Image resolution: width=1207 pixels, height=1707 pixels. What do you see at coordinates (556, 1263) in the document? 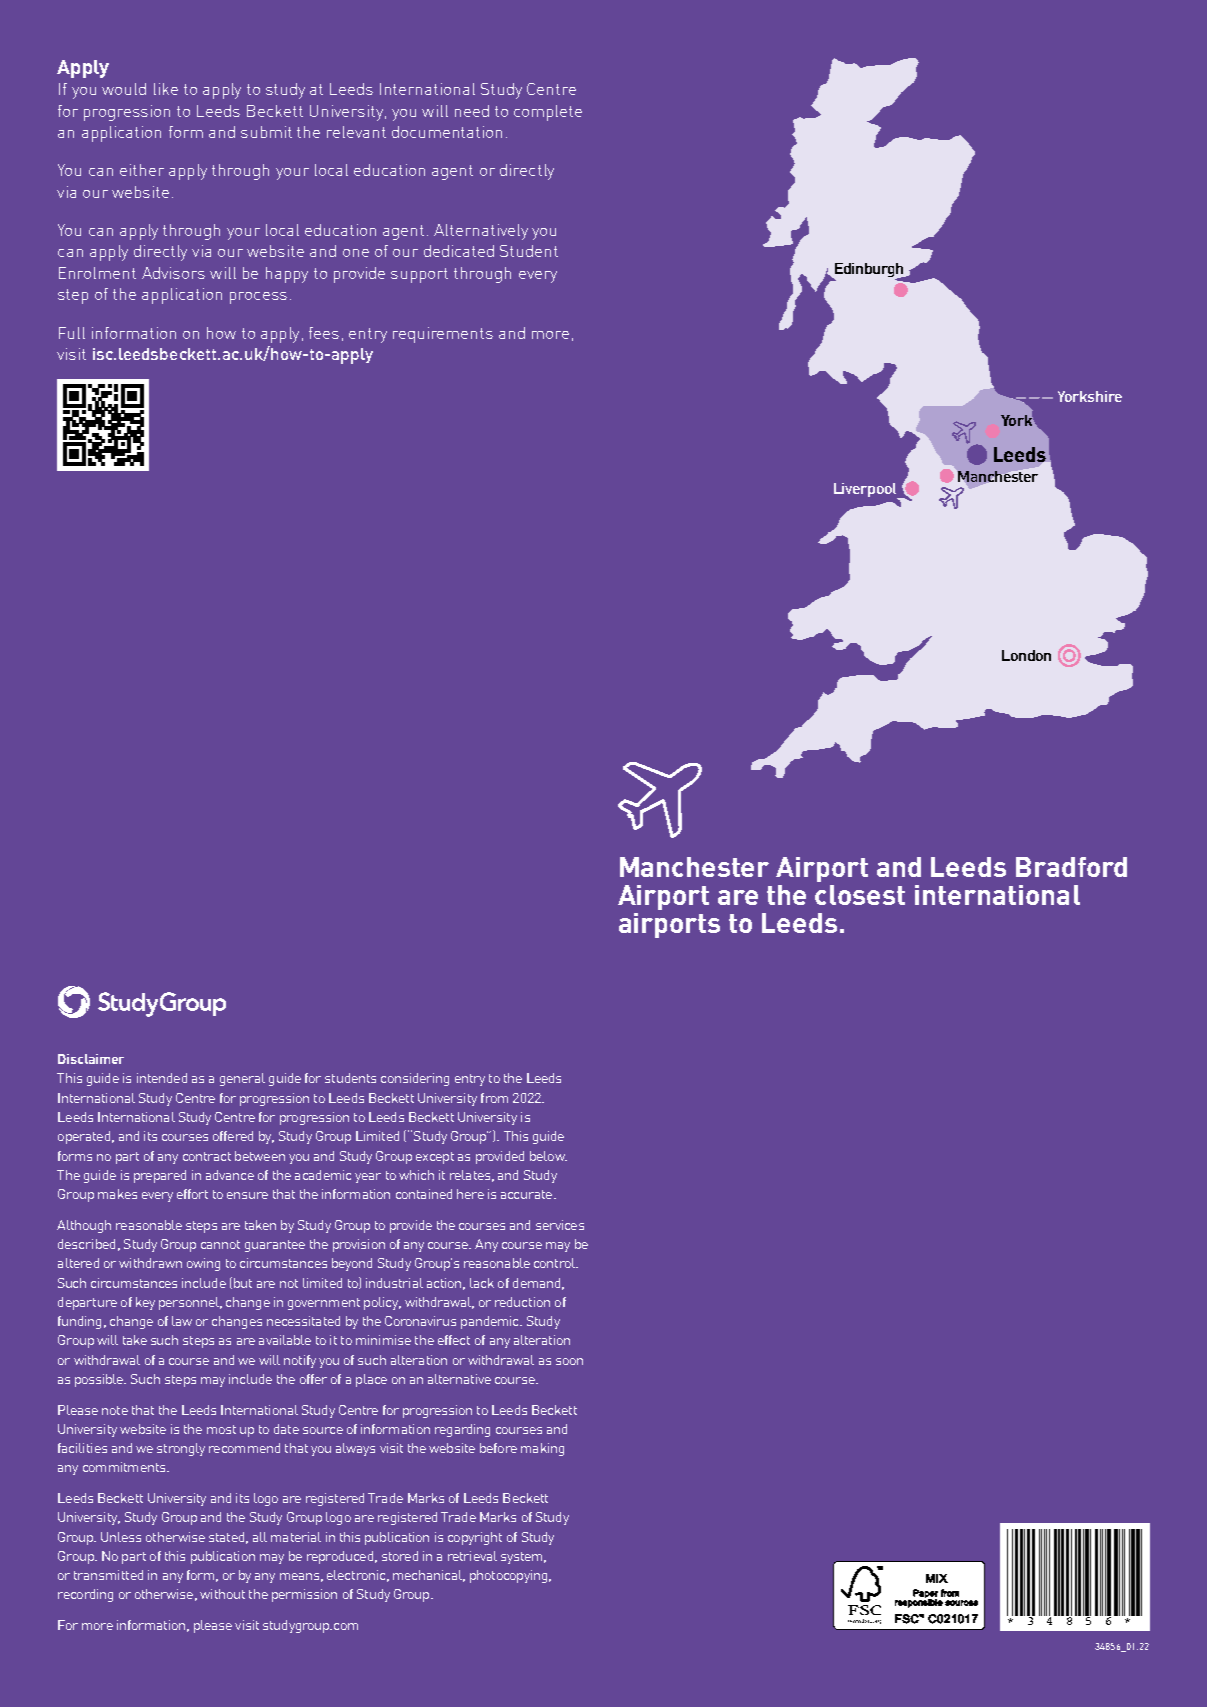
I see `control` at bounding box center [556, 1263].
